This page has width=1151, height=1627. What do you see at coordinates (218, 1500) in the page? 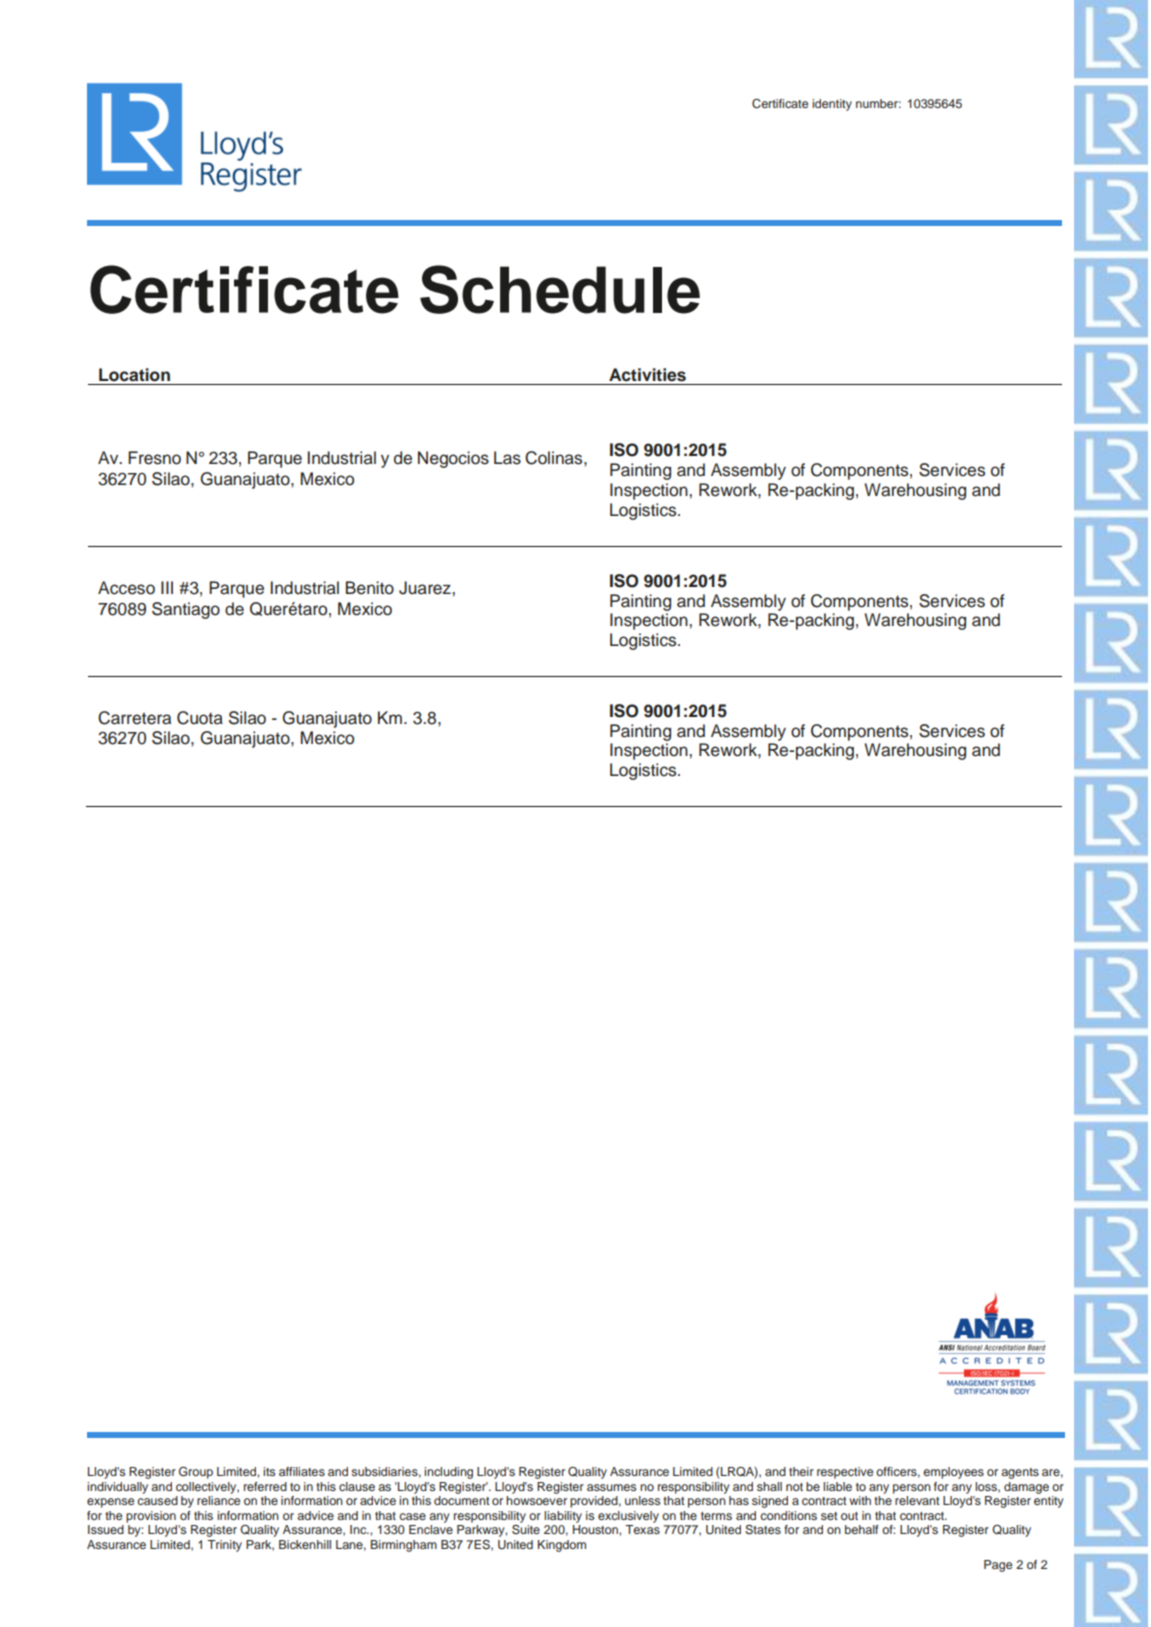
I see `reliance` at bounding box center [218, 1500].
